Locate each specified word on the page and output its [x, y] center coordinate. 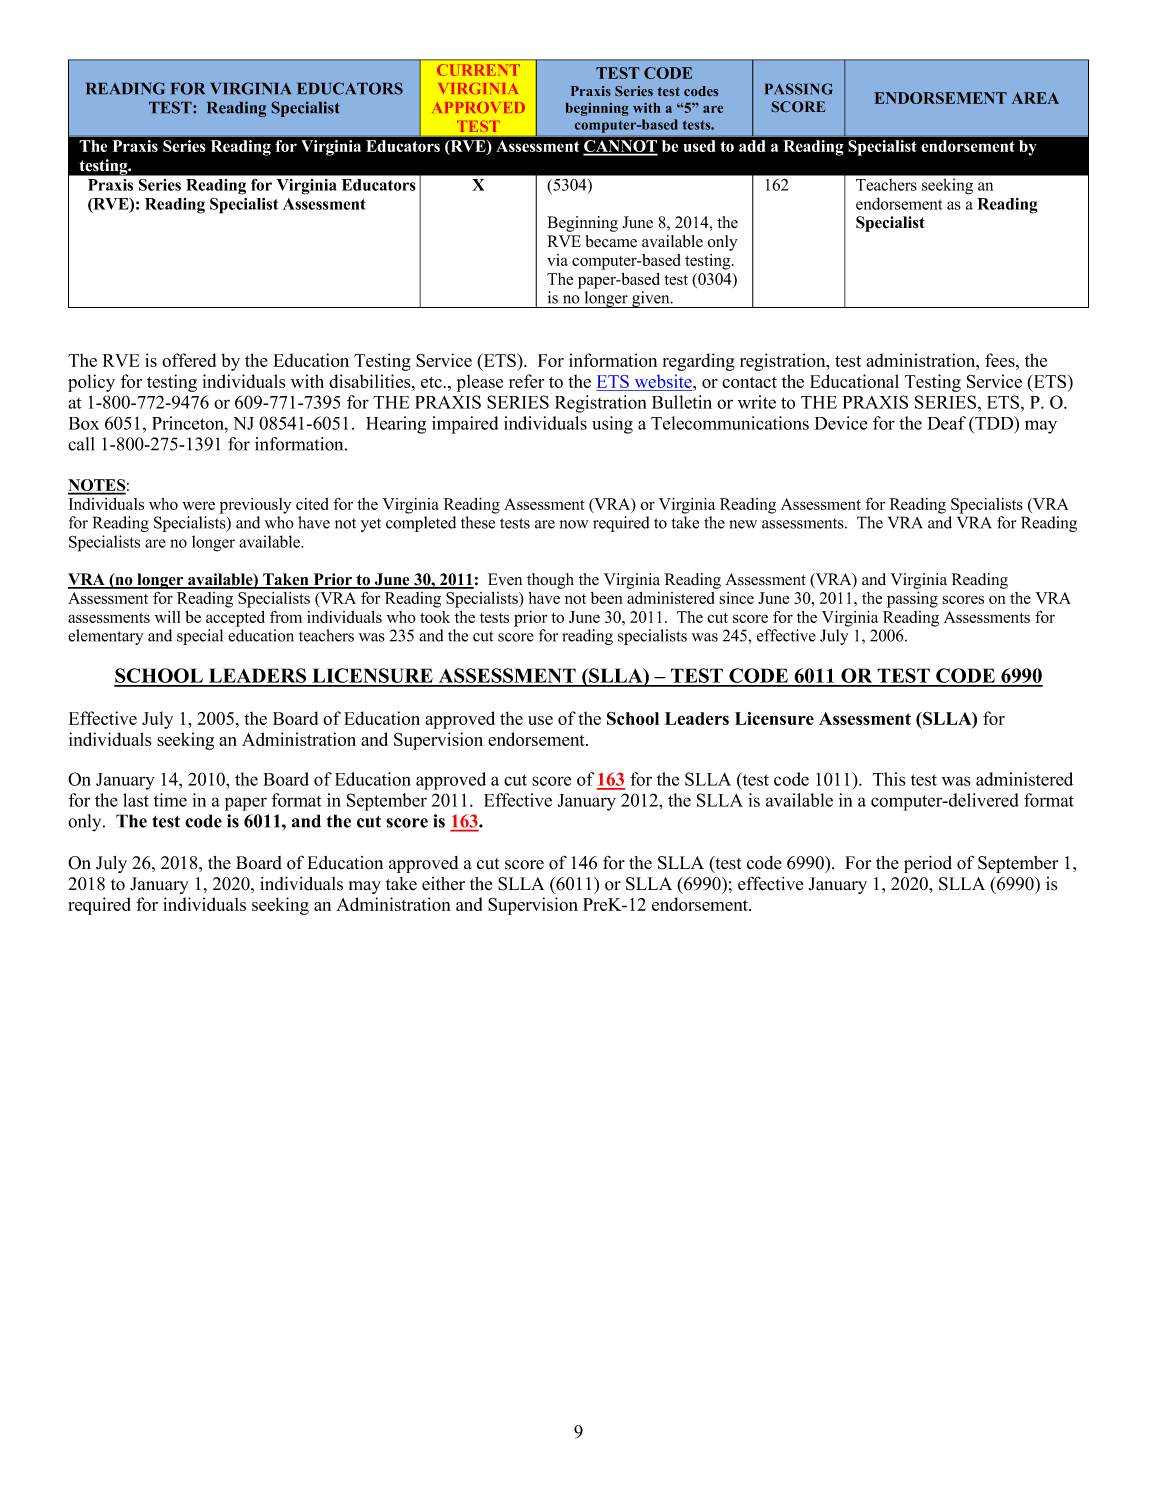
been [607, 598]
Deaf [947, 423]
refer [526, 381]
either [443, 884]
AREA [1035, 98]
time [170, 800]
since [736, 598]
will [167, 617]
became [611, 241]
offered [189, 360]
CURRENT [478, 70]
